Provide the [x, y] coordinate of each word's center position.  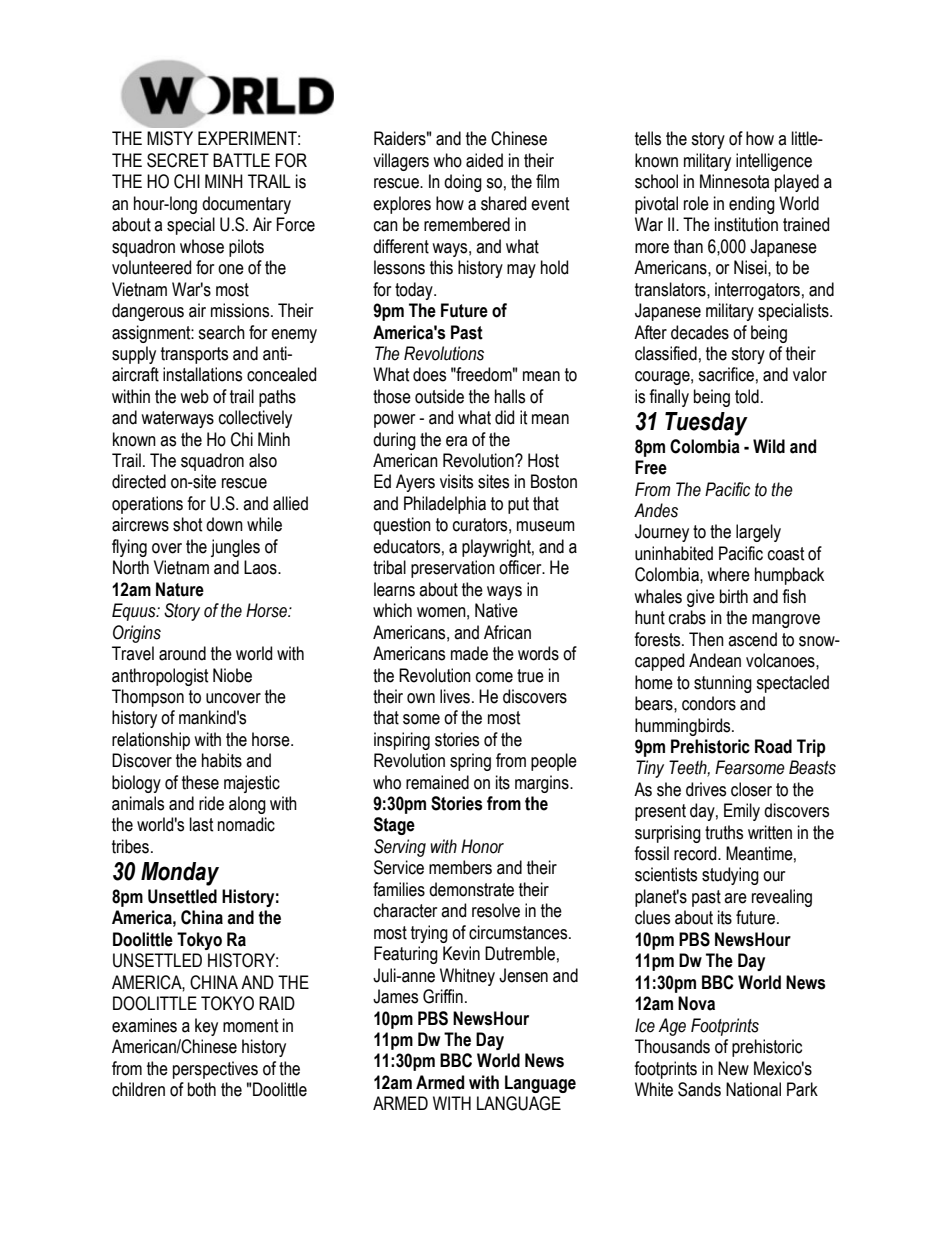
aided [484, 160]
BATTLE [241, 160]
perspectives [215, 1070]
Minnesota [734, 181]
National [753, 1089]
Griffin [443, 996]
